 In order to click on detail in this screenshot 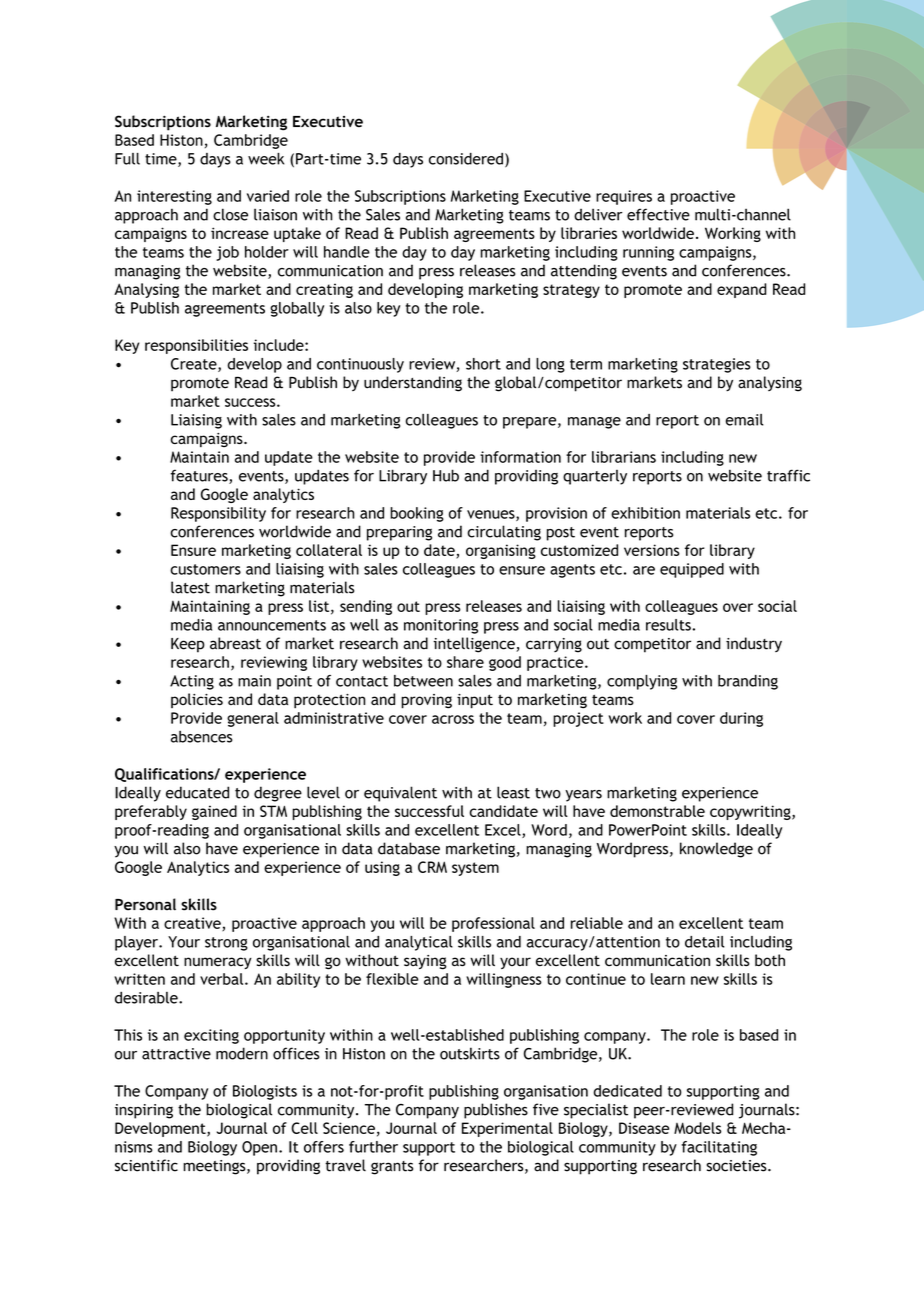, I will do `click(704, 942)`.
